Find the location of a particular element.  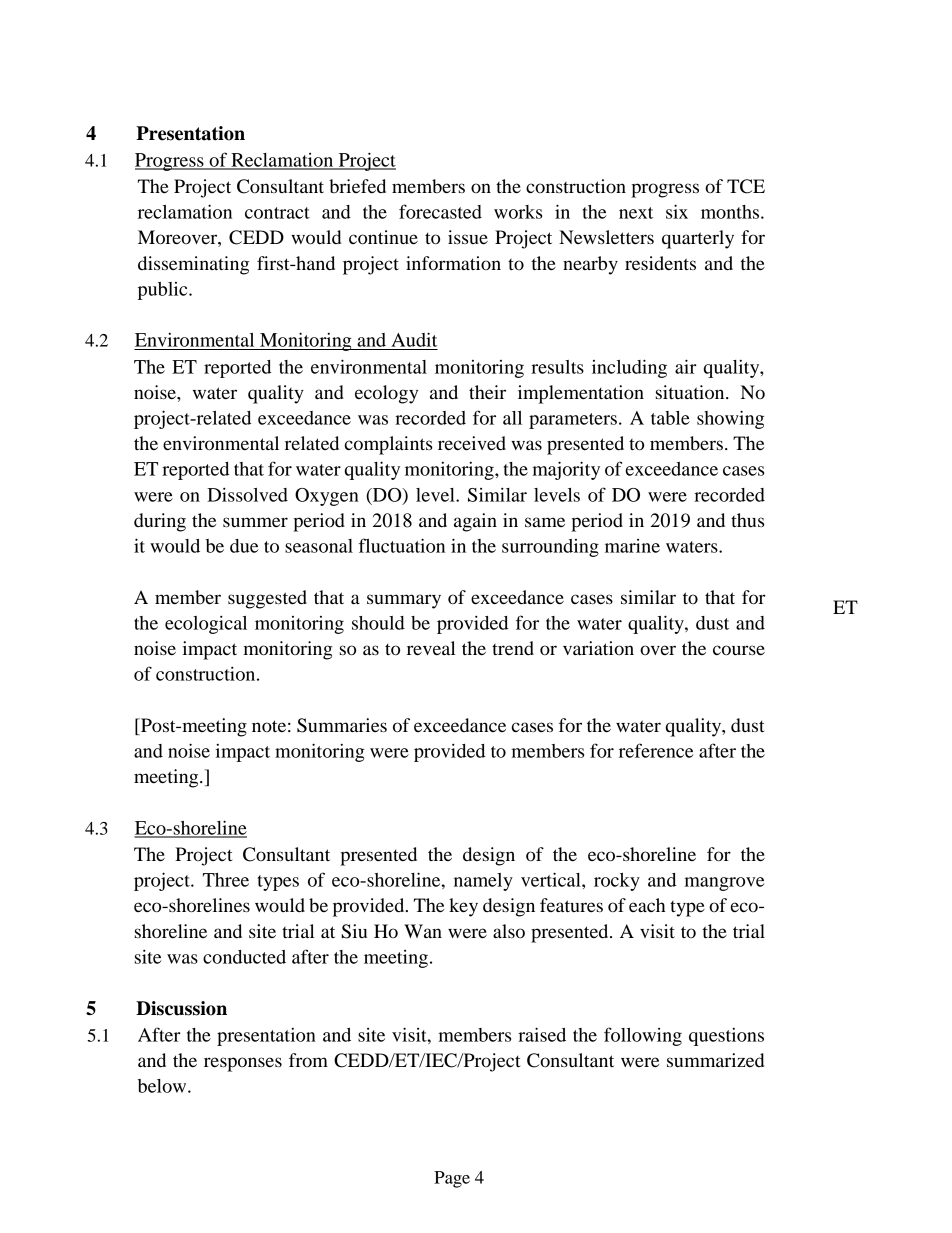

Three is located at coordinates (226, 880).
